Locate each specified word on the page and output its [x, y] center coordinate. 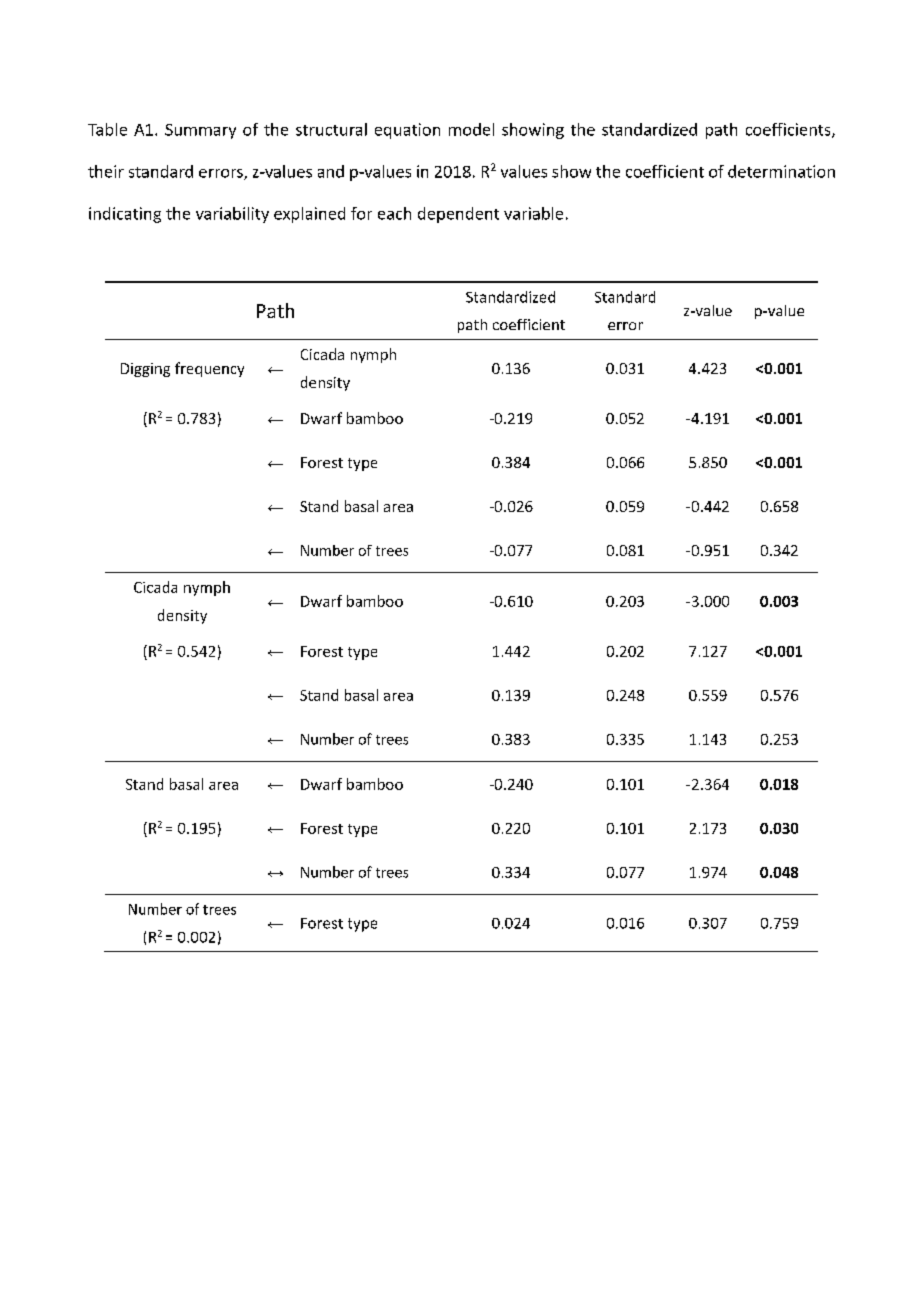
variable [533, 213]
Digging [145, 370]
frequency [209, 369]
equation [407, 131]
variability [232, 215]
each [394, 213]
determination [781, 171]
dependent [458, 215]
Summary [200, 131]
